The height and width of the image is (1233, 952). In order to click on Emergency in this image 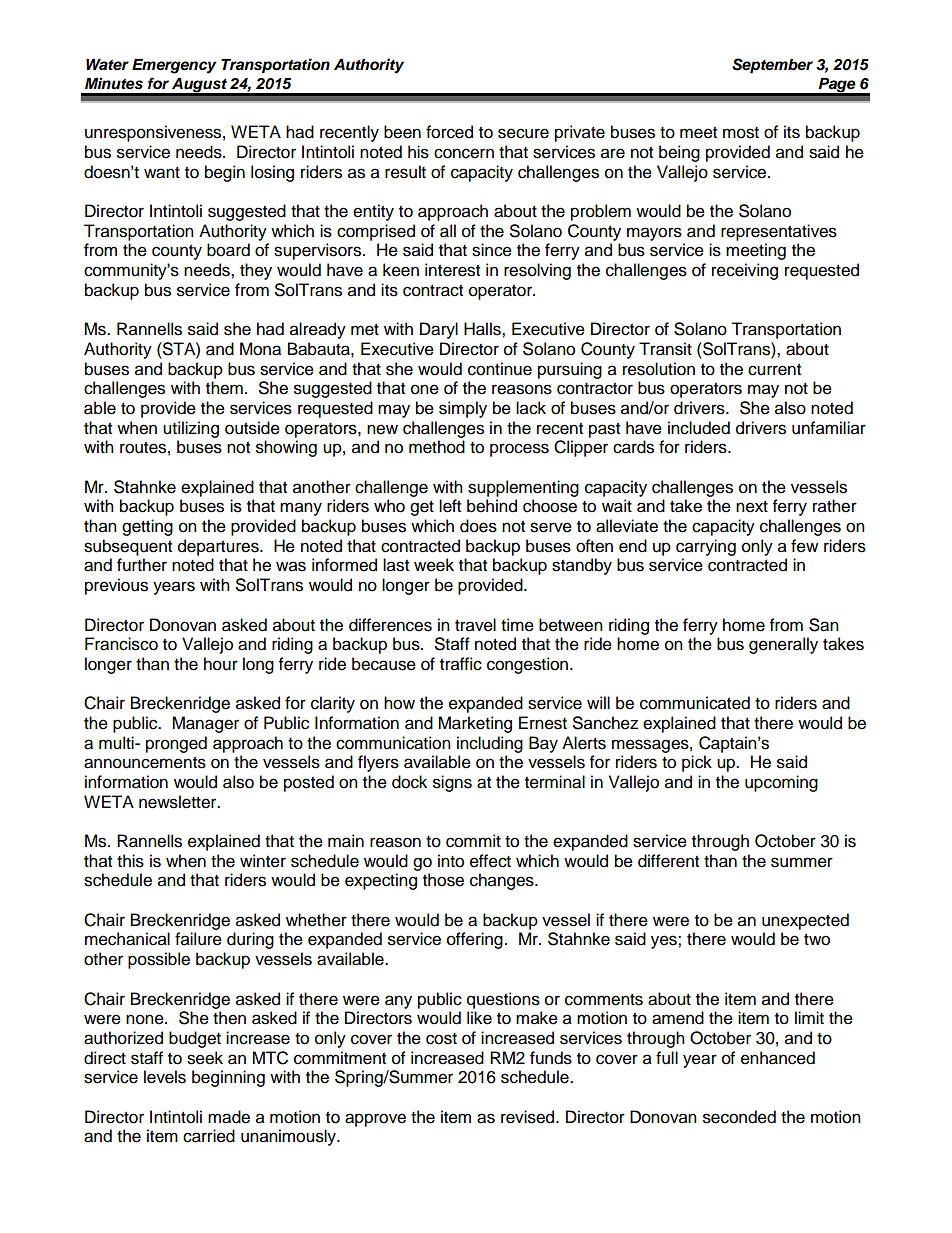, I will do `click(174, 66)`.
